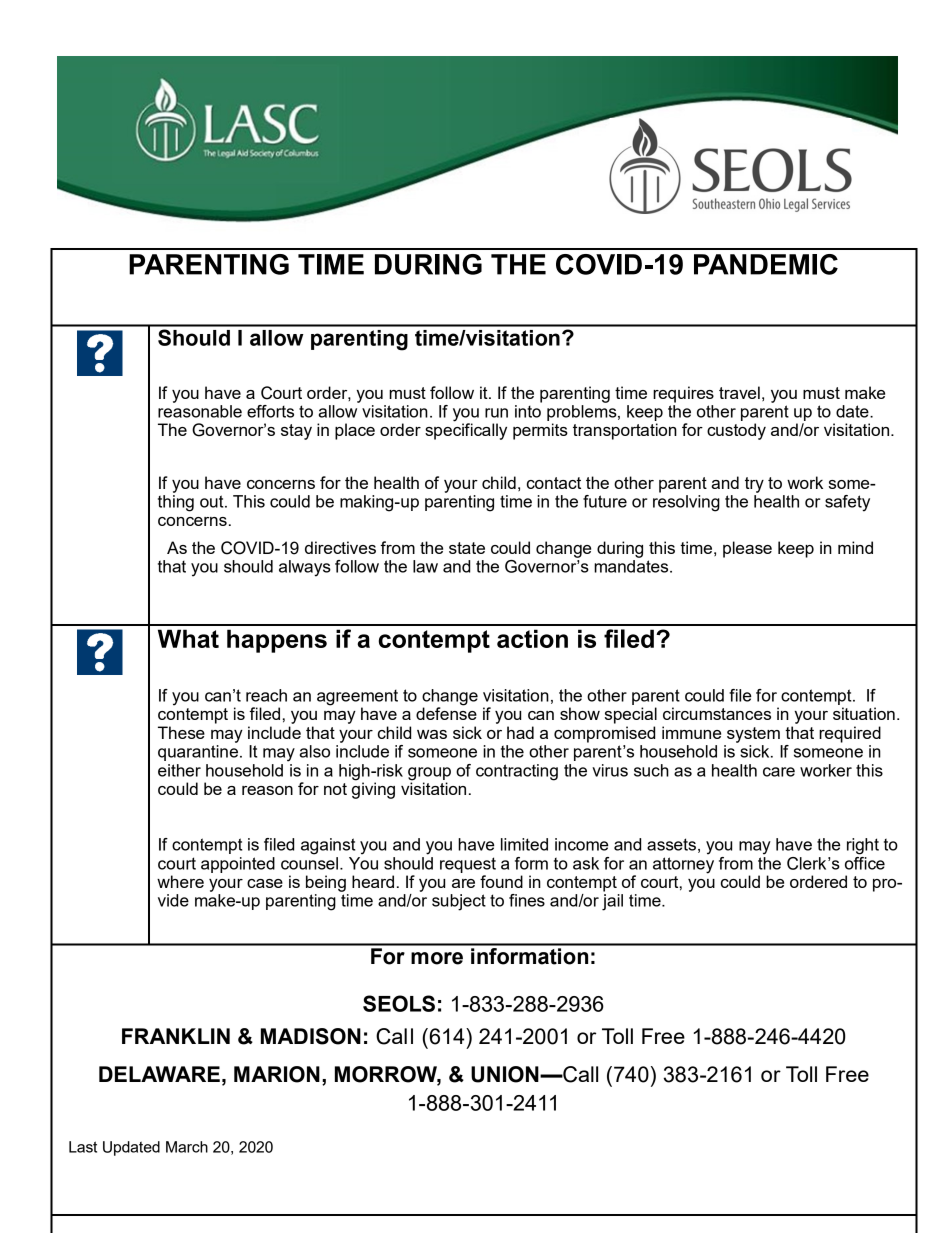  What do you see at coordinates (187, 1147) in the screenshot?
I see `March` at bounding box center [187, 1147].
